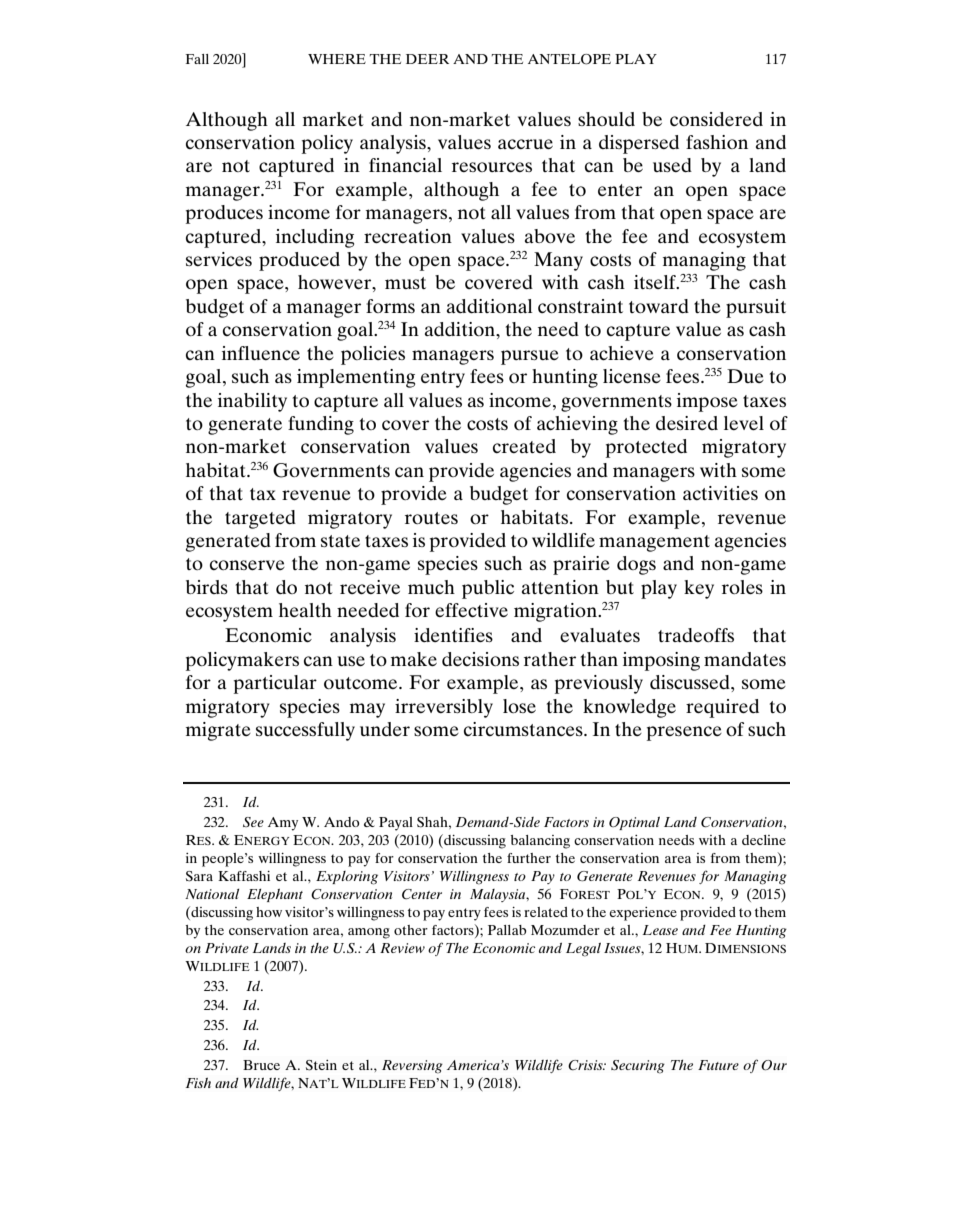  Describe the element at coordinates (427, 59) in the image. I see `DEER` at that location.
